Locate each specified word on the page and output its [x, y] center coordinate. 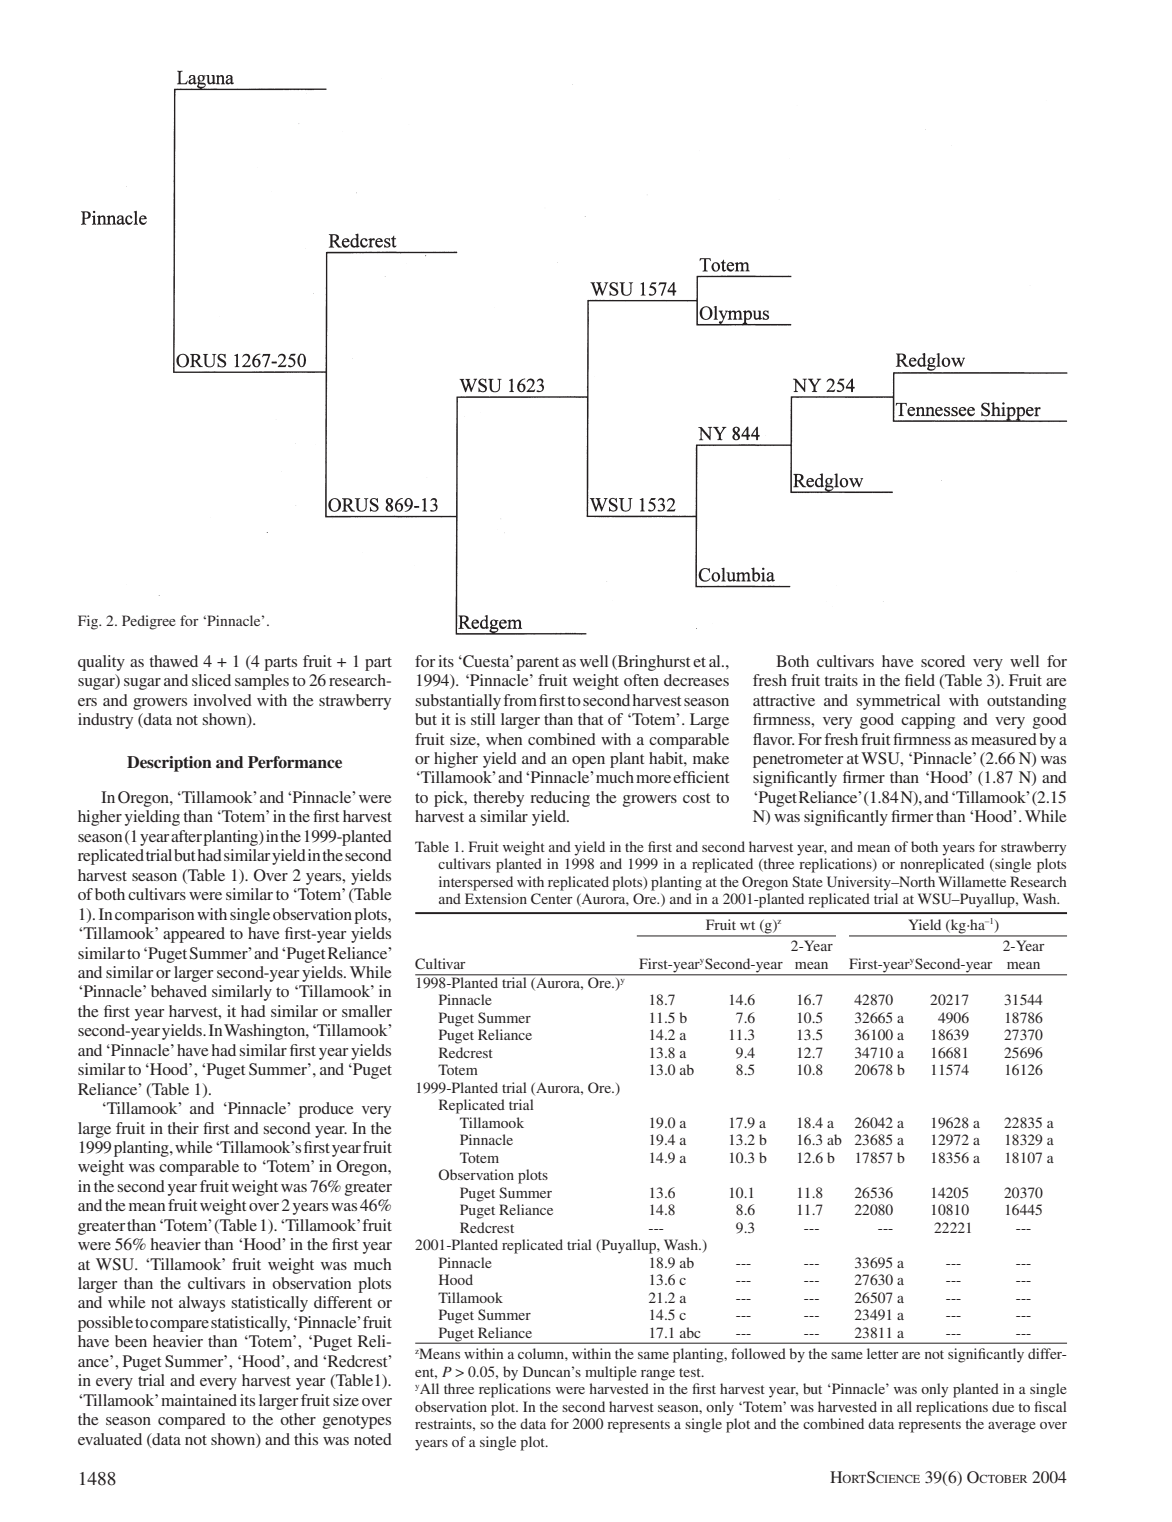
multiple [611, 1373]
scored [943, 661]
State [807, 881]
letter [883, 1353]
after [186, 836]
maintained [199, 1400]
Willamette [972, 881]
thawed [173, 661]
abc [690, 1332]
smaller [367, 1011]
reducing [560, 799]
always [202, 1304]
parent [537, 664]
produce [326, 1110]
